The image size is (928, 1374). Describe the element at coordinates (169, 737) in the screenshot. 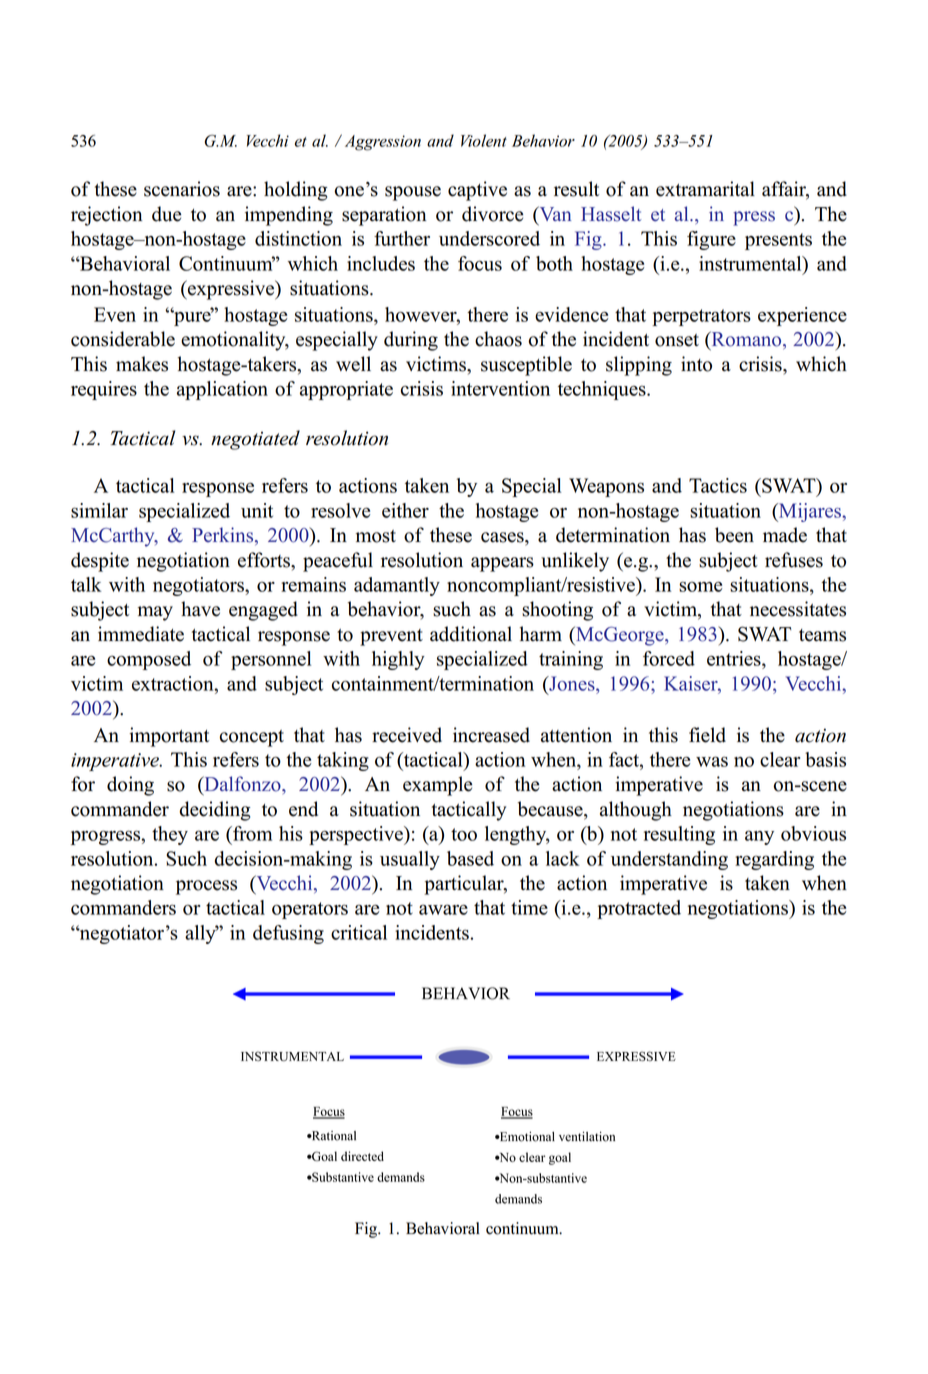

I see `important` at that location.
